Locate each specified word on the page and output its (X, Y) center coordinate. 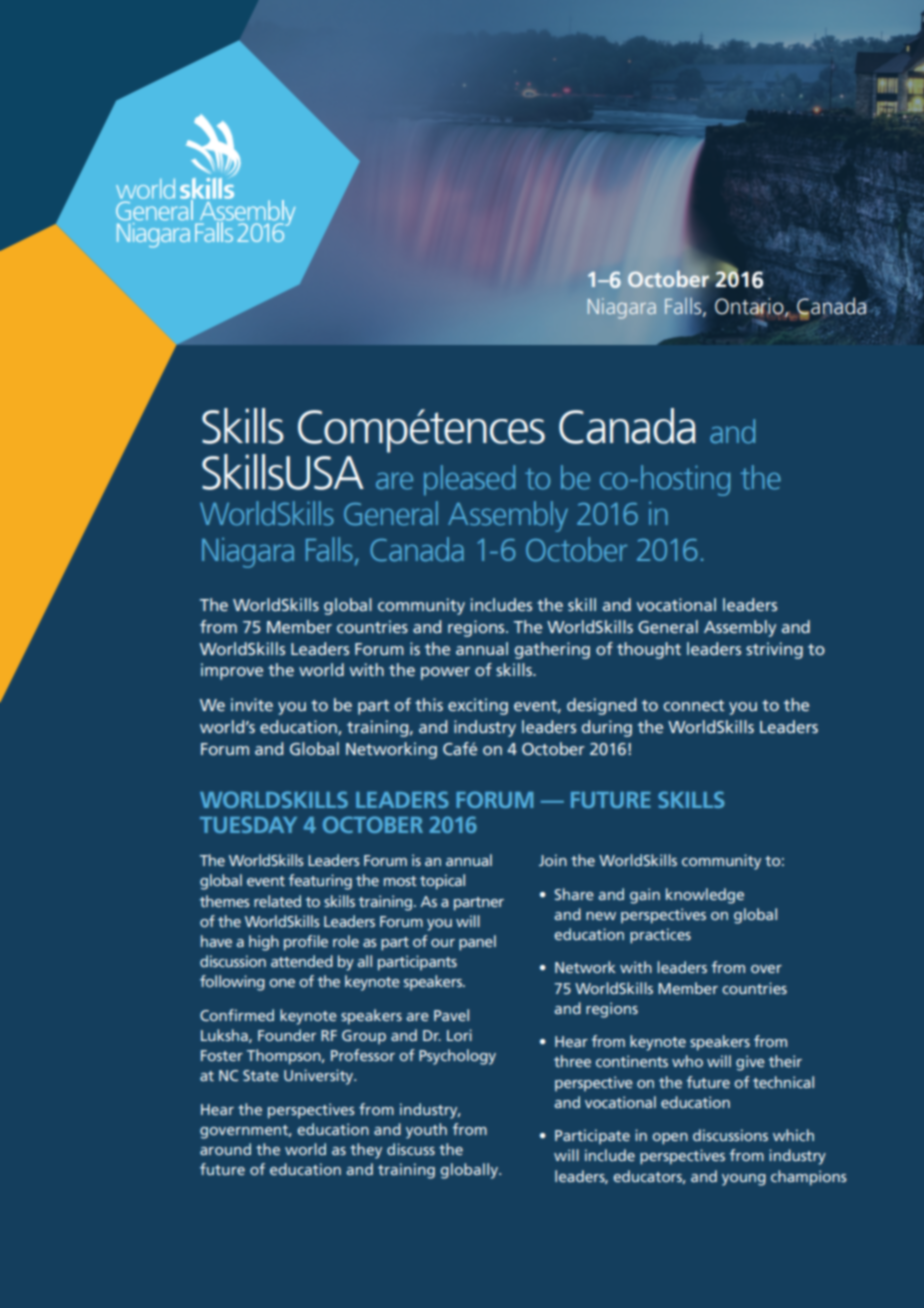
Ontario (750, 307)
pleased (469, 480)
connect (694, 705)
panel (477, 943)
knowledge (705, 896)
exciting (478, 706)
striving (774, 650)
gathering (552, 650)
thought (649, 650)
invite (252, 704)
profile (306, 943)
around (225, 1149)
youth (426, 1131)
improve (232, 671)
